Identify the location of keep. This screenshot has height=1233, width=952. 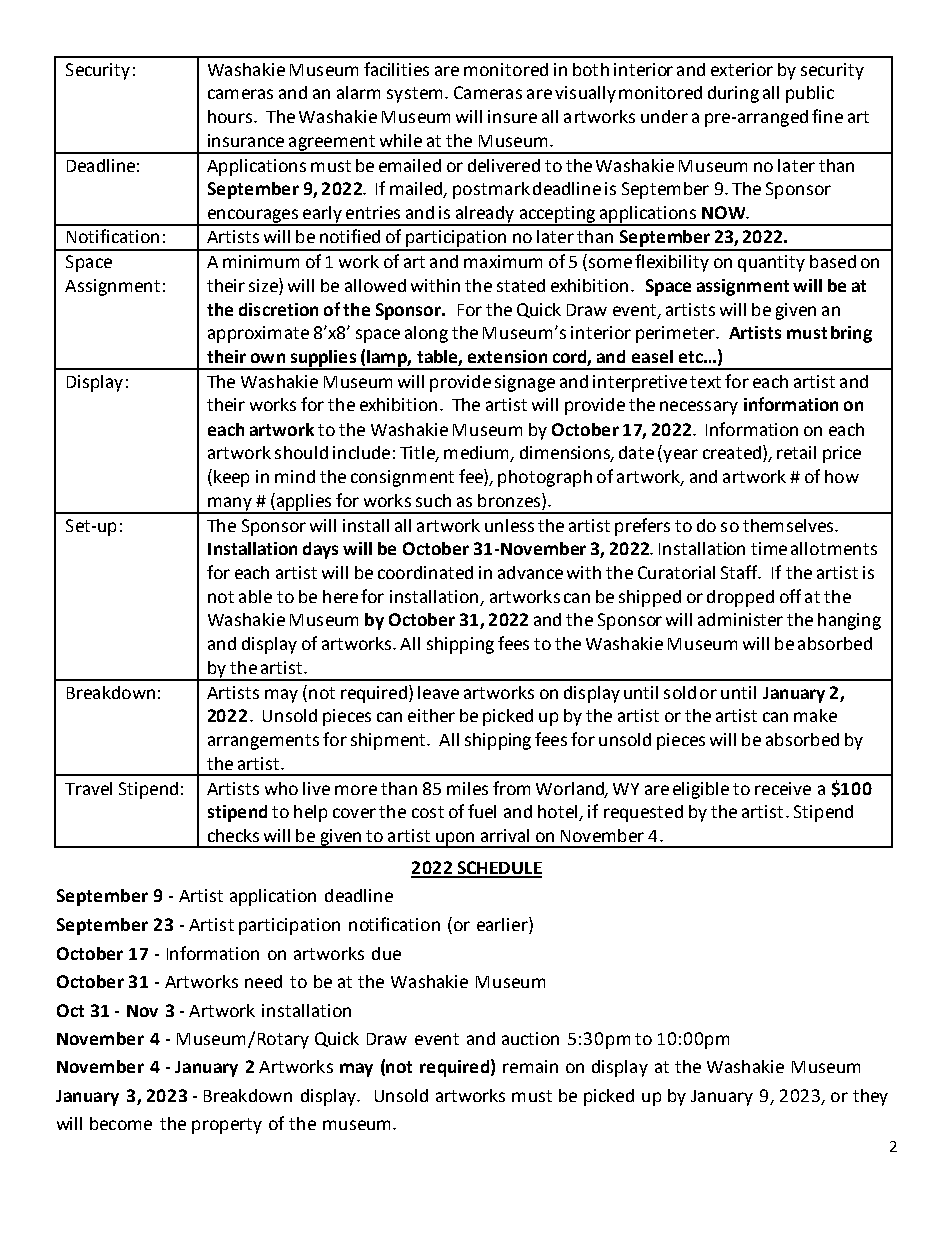
(231, 478).
